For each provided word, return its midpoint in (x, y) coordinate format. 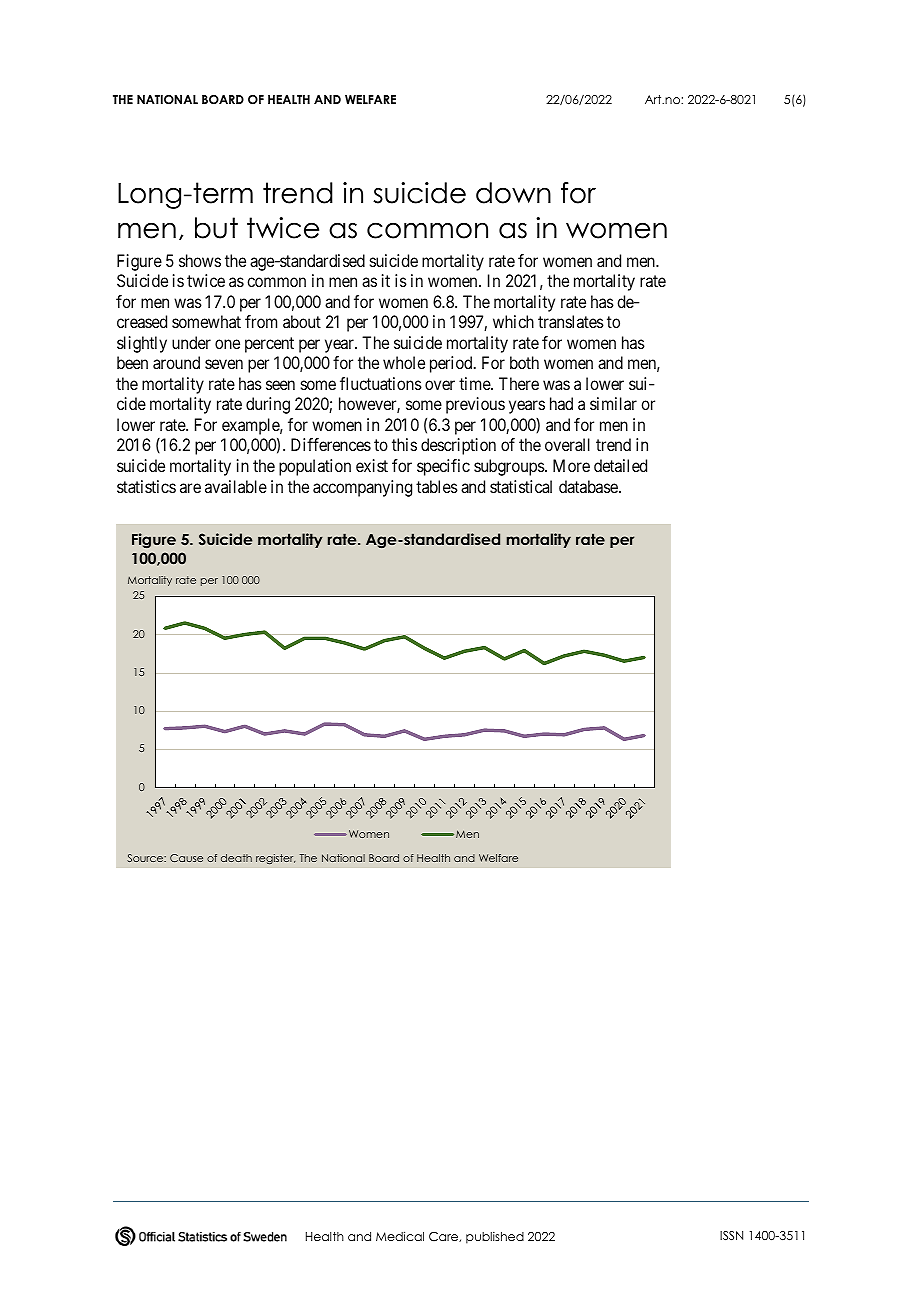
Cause (186, 858)
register (275, 859)
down (513, 193)
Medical (400, 1236)
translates (571, 321)
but (216, 228)
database (588, 486)
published (495, 1237)
